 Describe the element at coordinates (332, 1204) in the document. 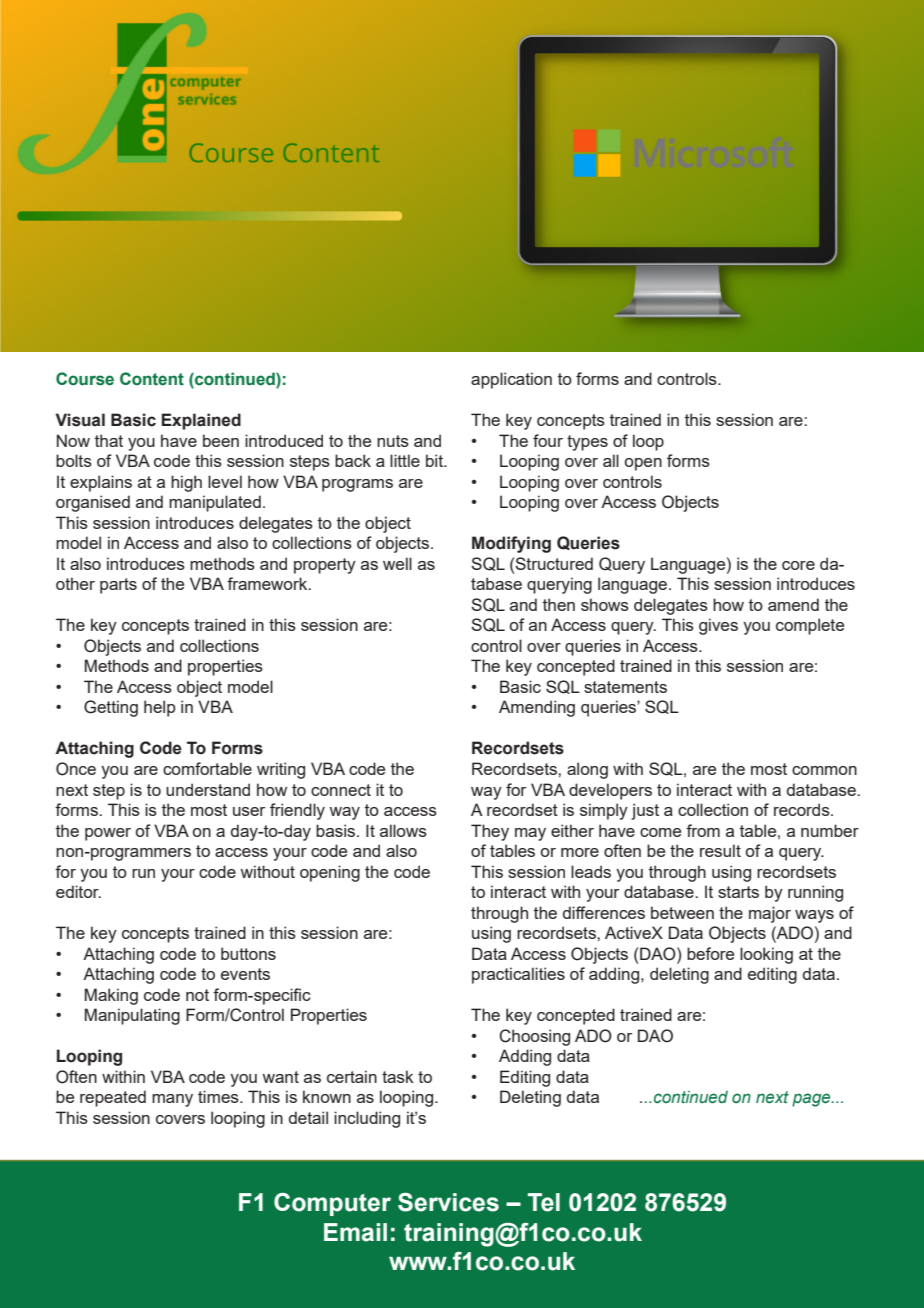

I see `Computer` at that location.
